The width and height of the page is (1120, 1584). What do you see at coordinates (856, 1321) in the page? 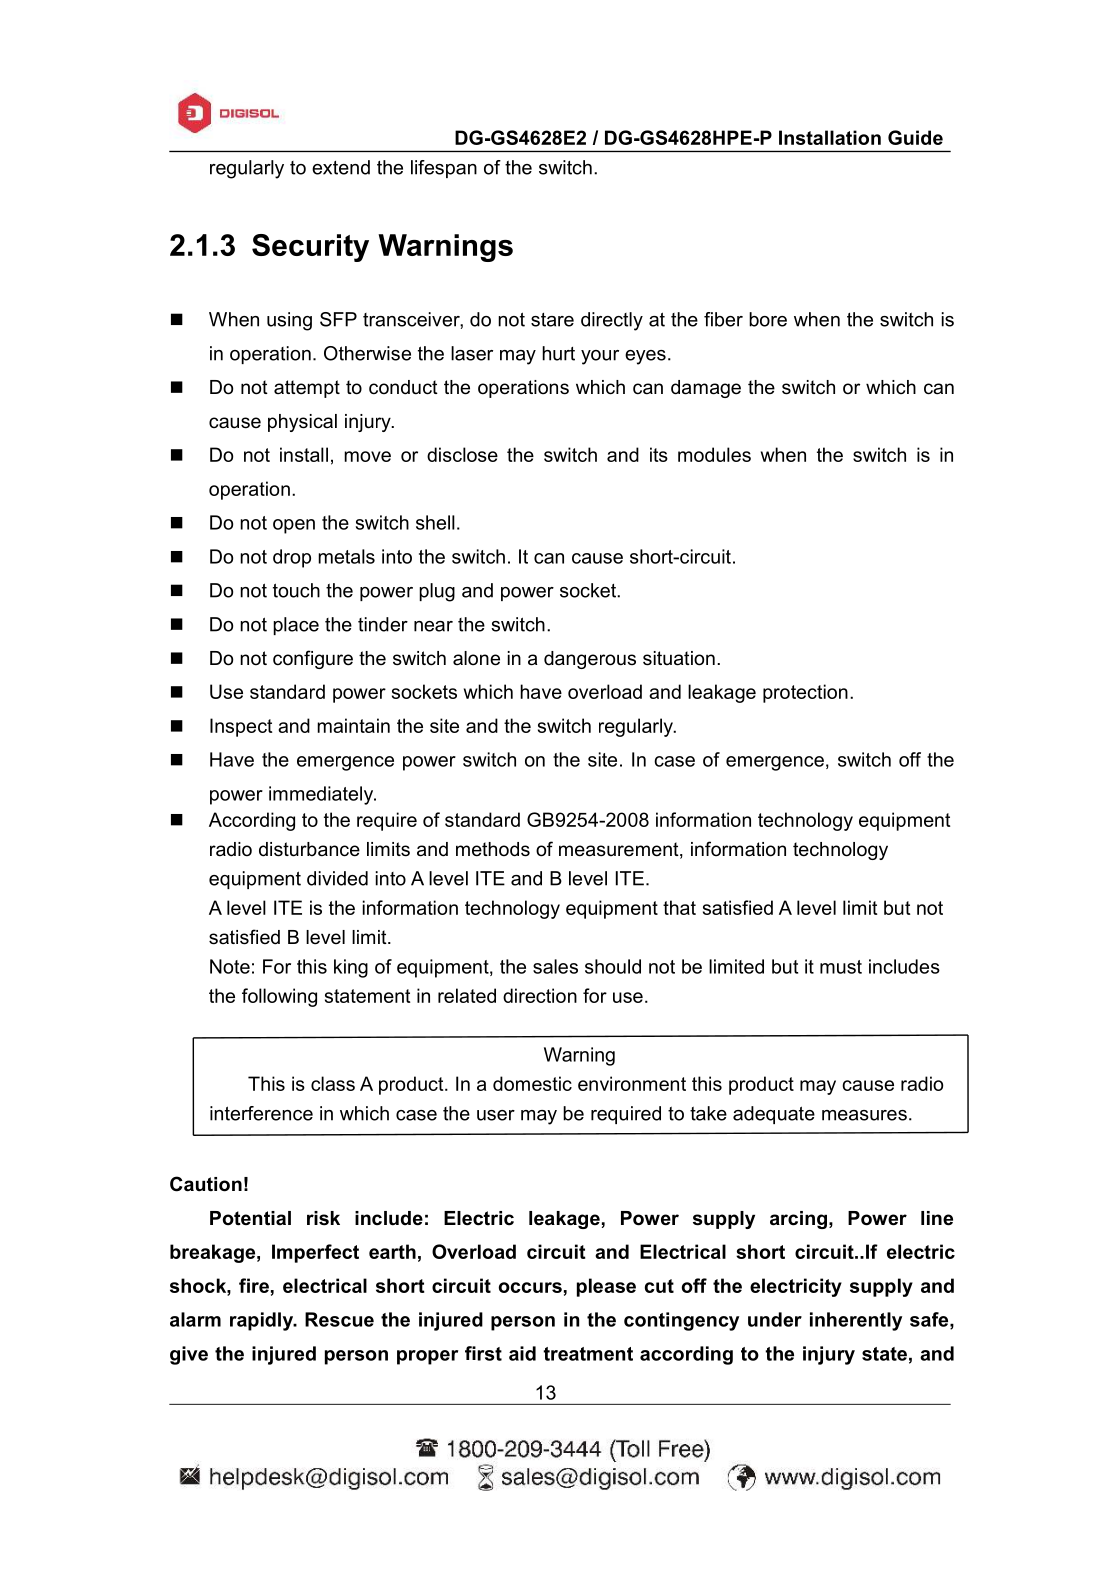
I see `inherently` at bounding box center [856, 1321].
